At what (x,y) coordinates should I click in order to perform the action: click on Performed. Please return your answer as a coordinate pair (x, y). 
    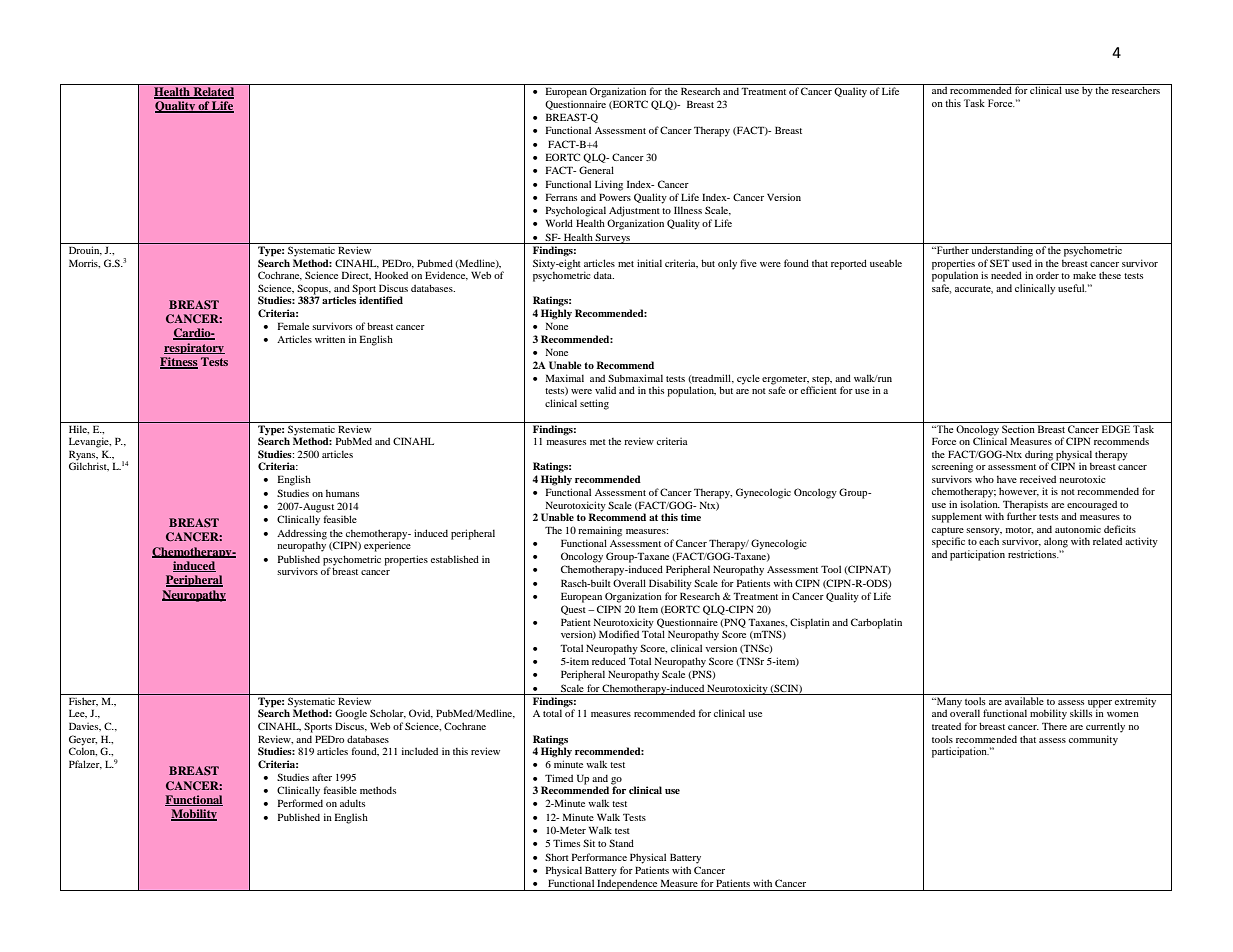
    Looking at the image, I should click on (300, 803).
